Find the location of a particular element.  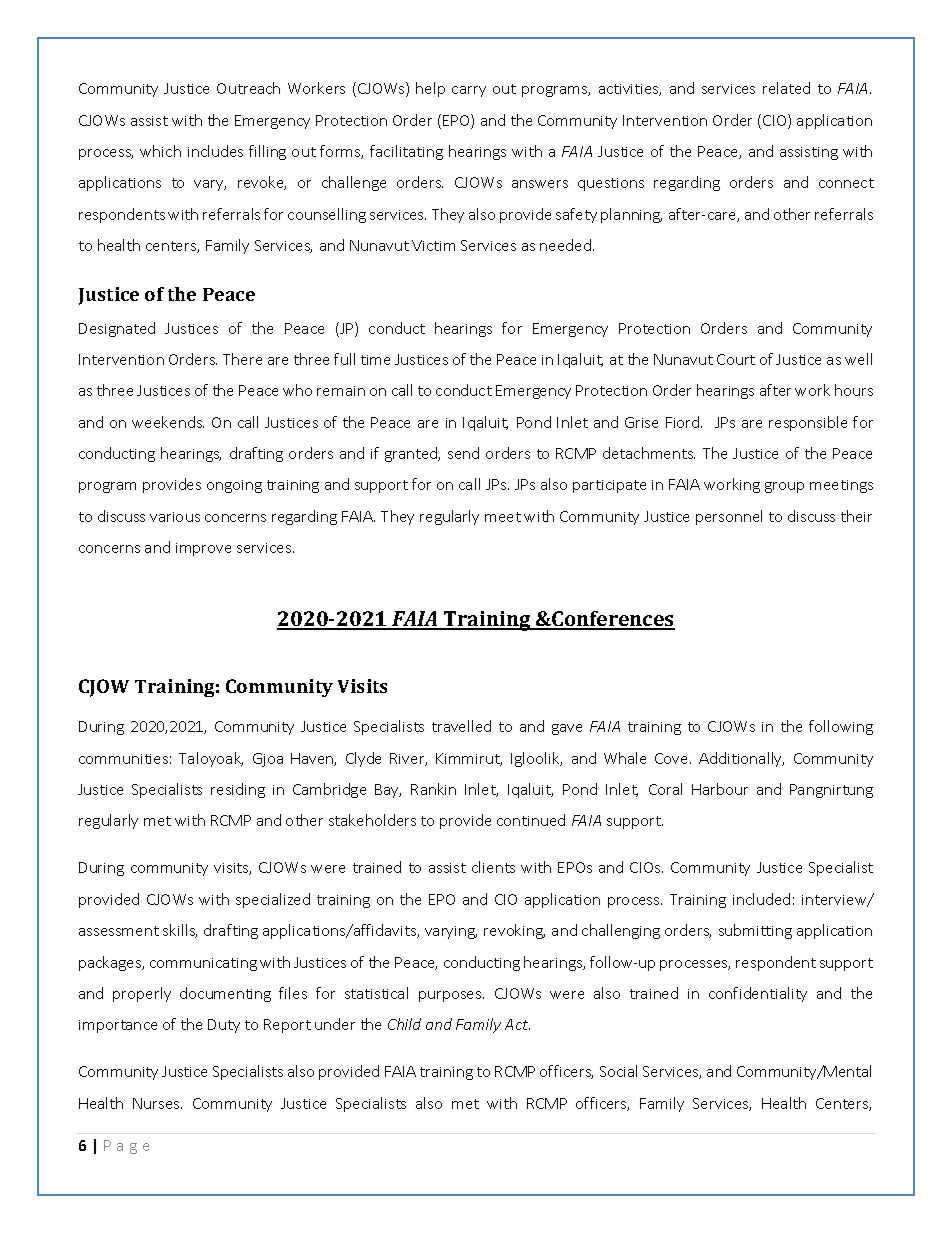

carry is located at coordinates (469, 91).
